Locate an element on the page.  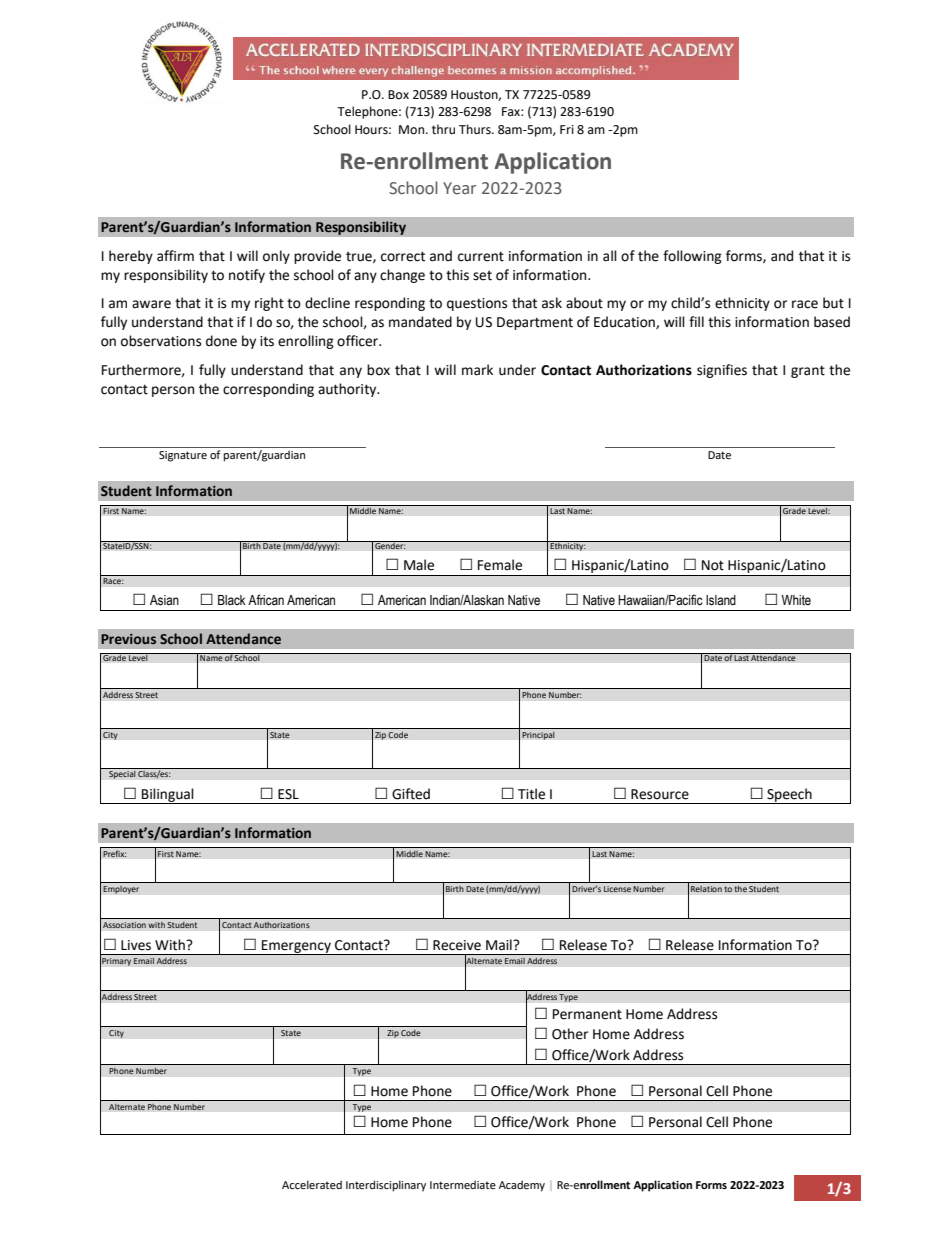
Signature is located at coordinates (183, 456).
